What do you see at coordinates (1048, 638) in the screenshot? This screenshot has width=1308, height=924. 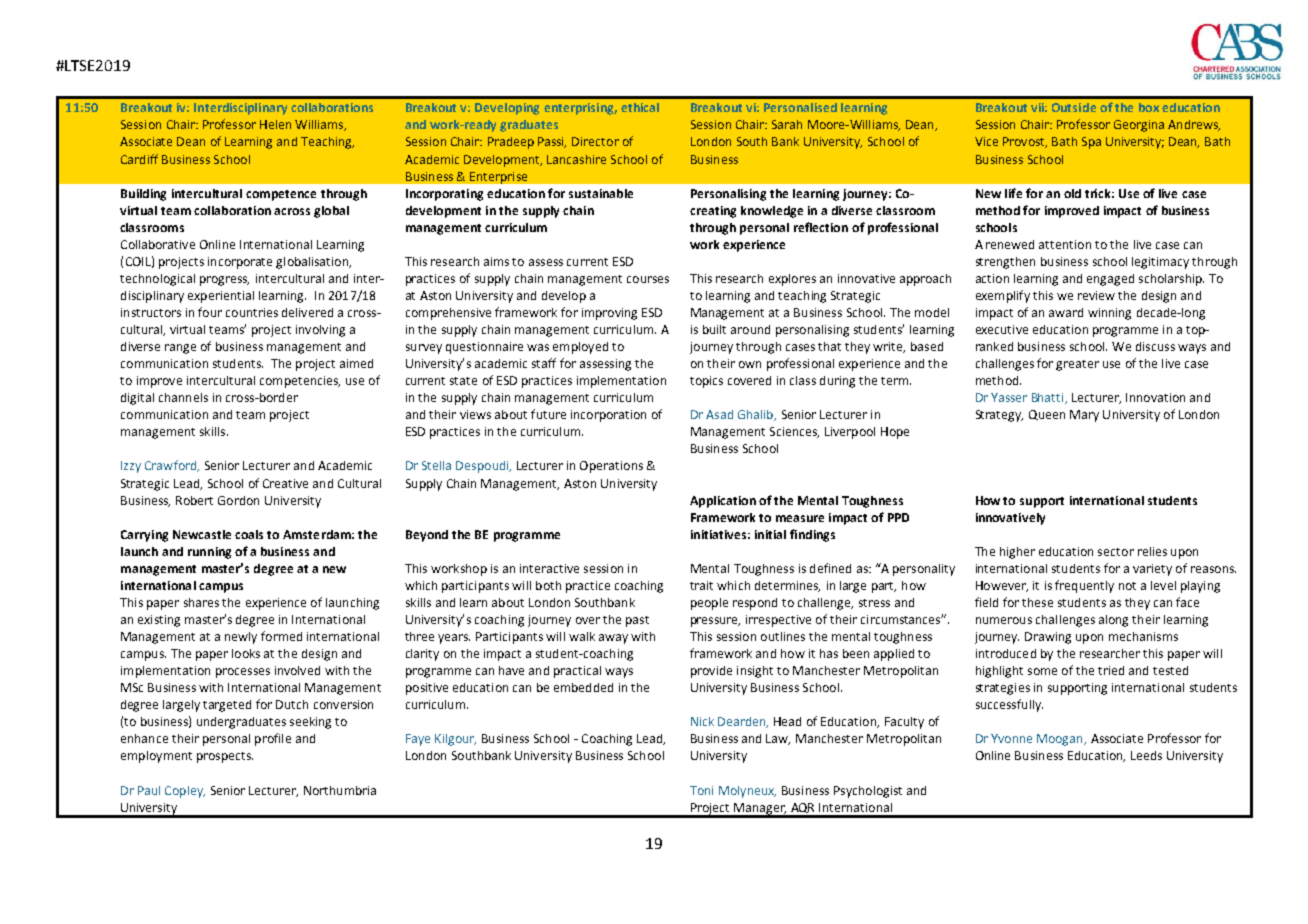 I see `Drawing` at bounding box center [1048, 638].
